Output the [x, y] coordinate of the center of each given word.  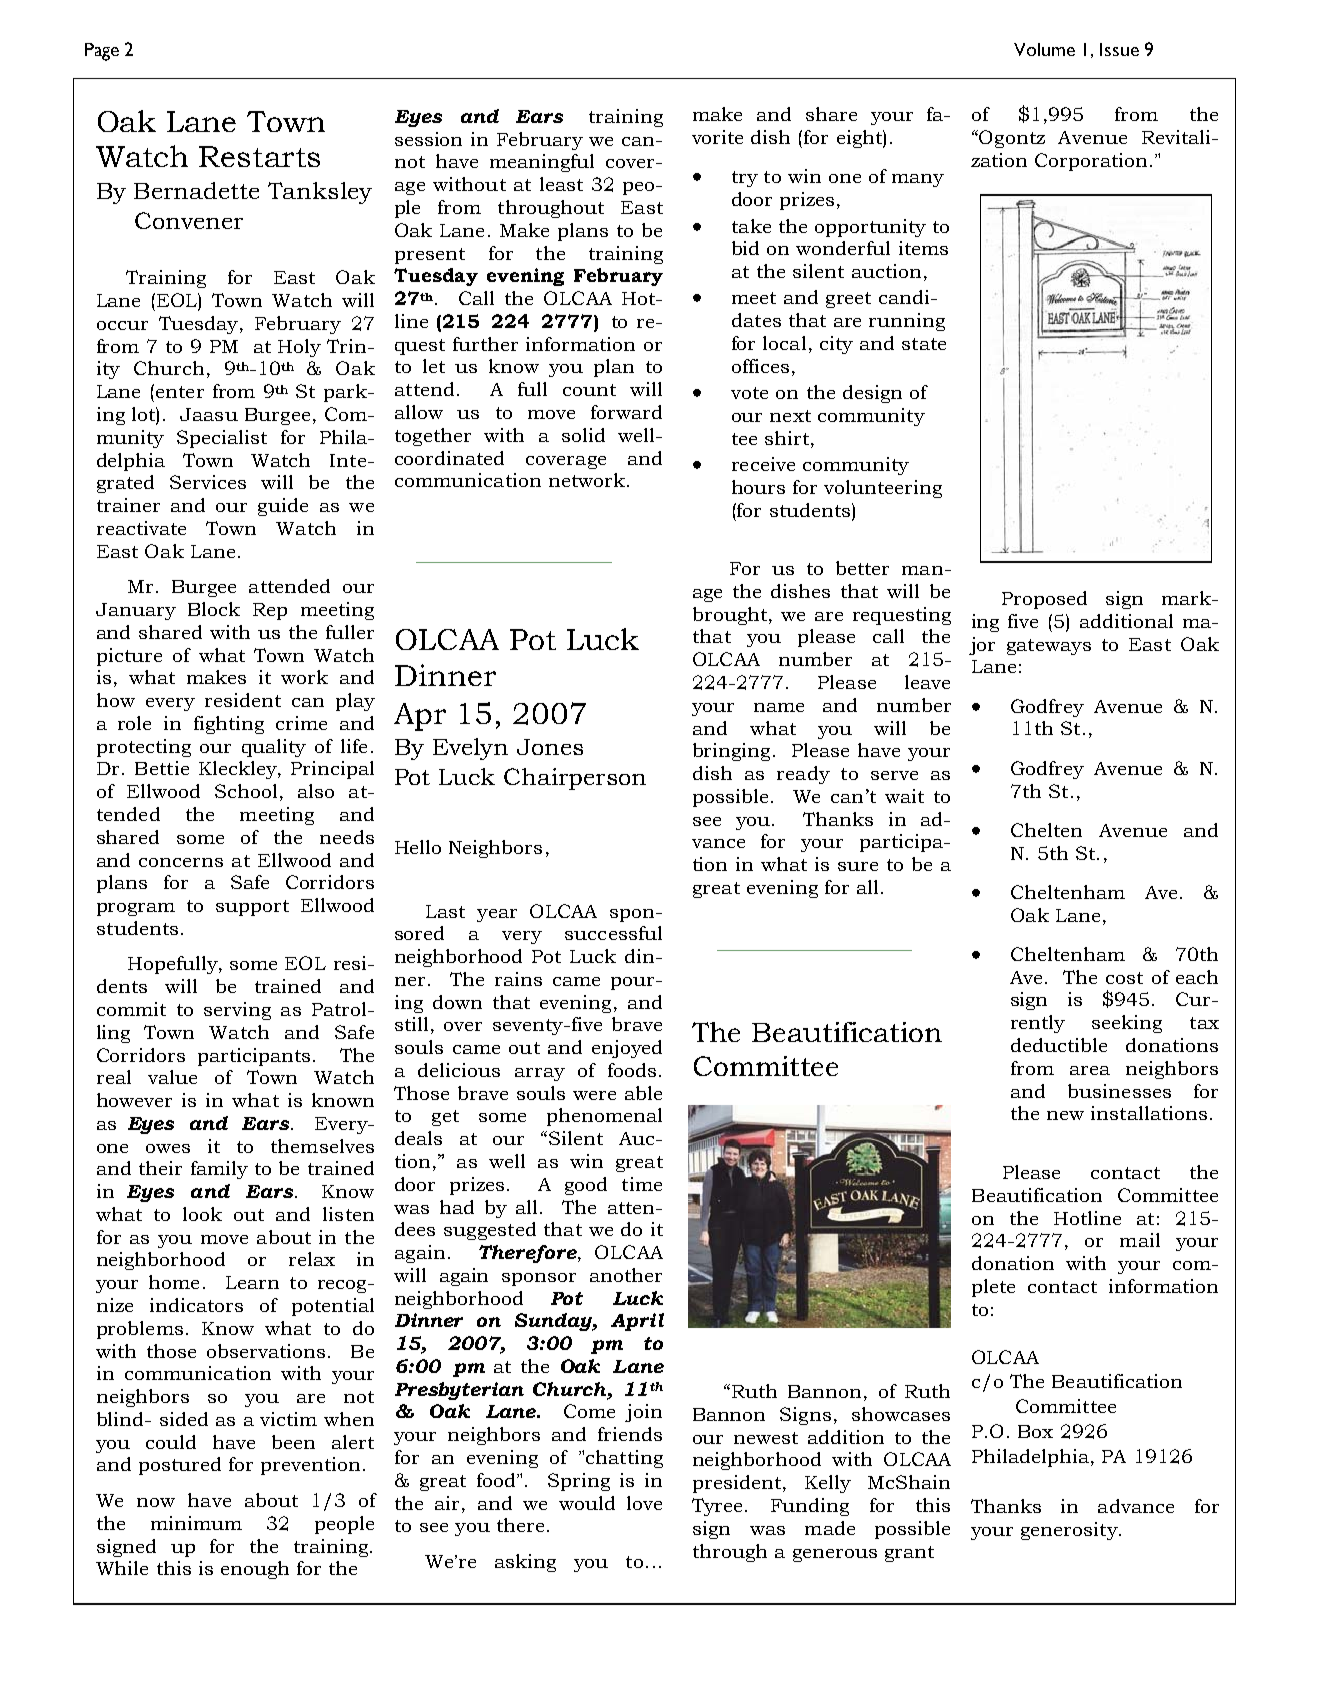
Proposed [1044, 600]
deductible [1059, 1045]
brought [731, 616]
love [644, 1503]
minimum [196, 1523]
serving [237, 1011]
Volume [1044, 49]
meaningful [542, 163]
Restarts [259, 156]
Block [214, 609]
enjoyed [627, 1049]
